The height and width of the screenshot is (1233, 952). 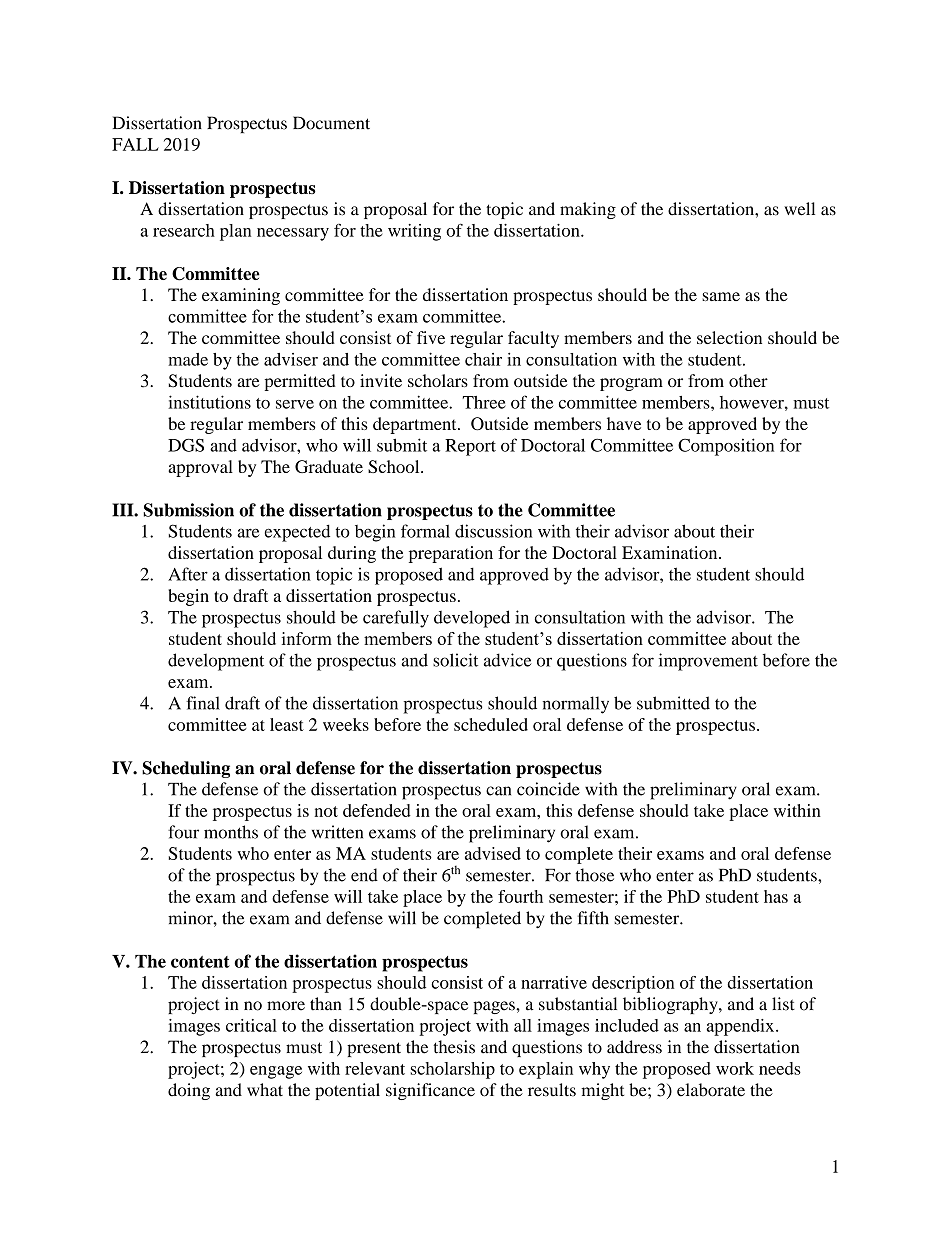 What do you see at coordinates (189, 1091) in the screenshot?
I see `doing` at bounding box center [189, 1091].
